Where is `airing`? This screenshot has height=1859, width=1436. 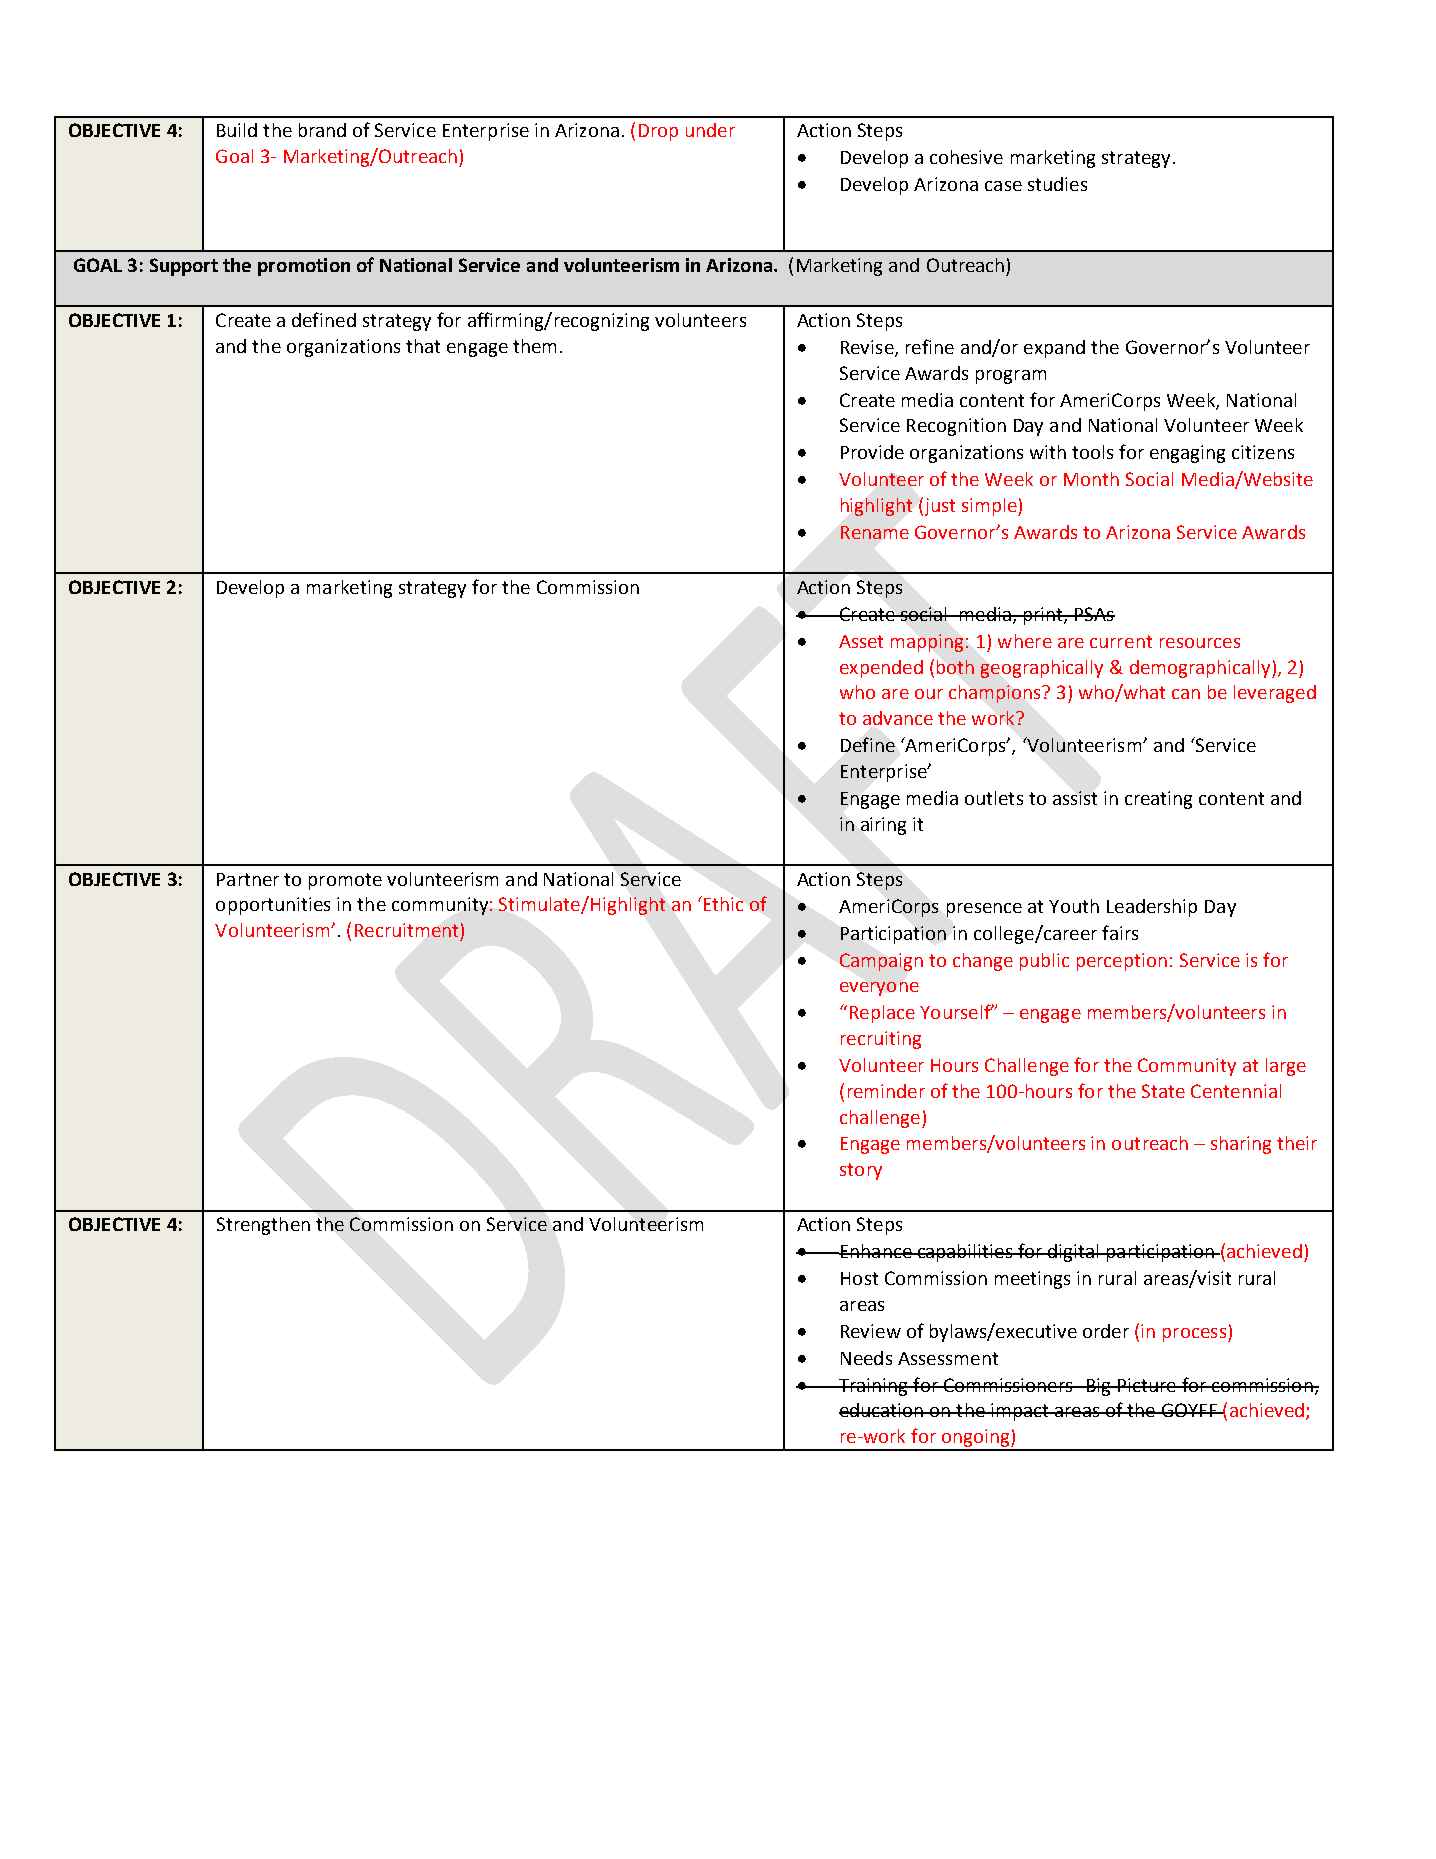
airing is located at coordinates (883, 826).
